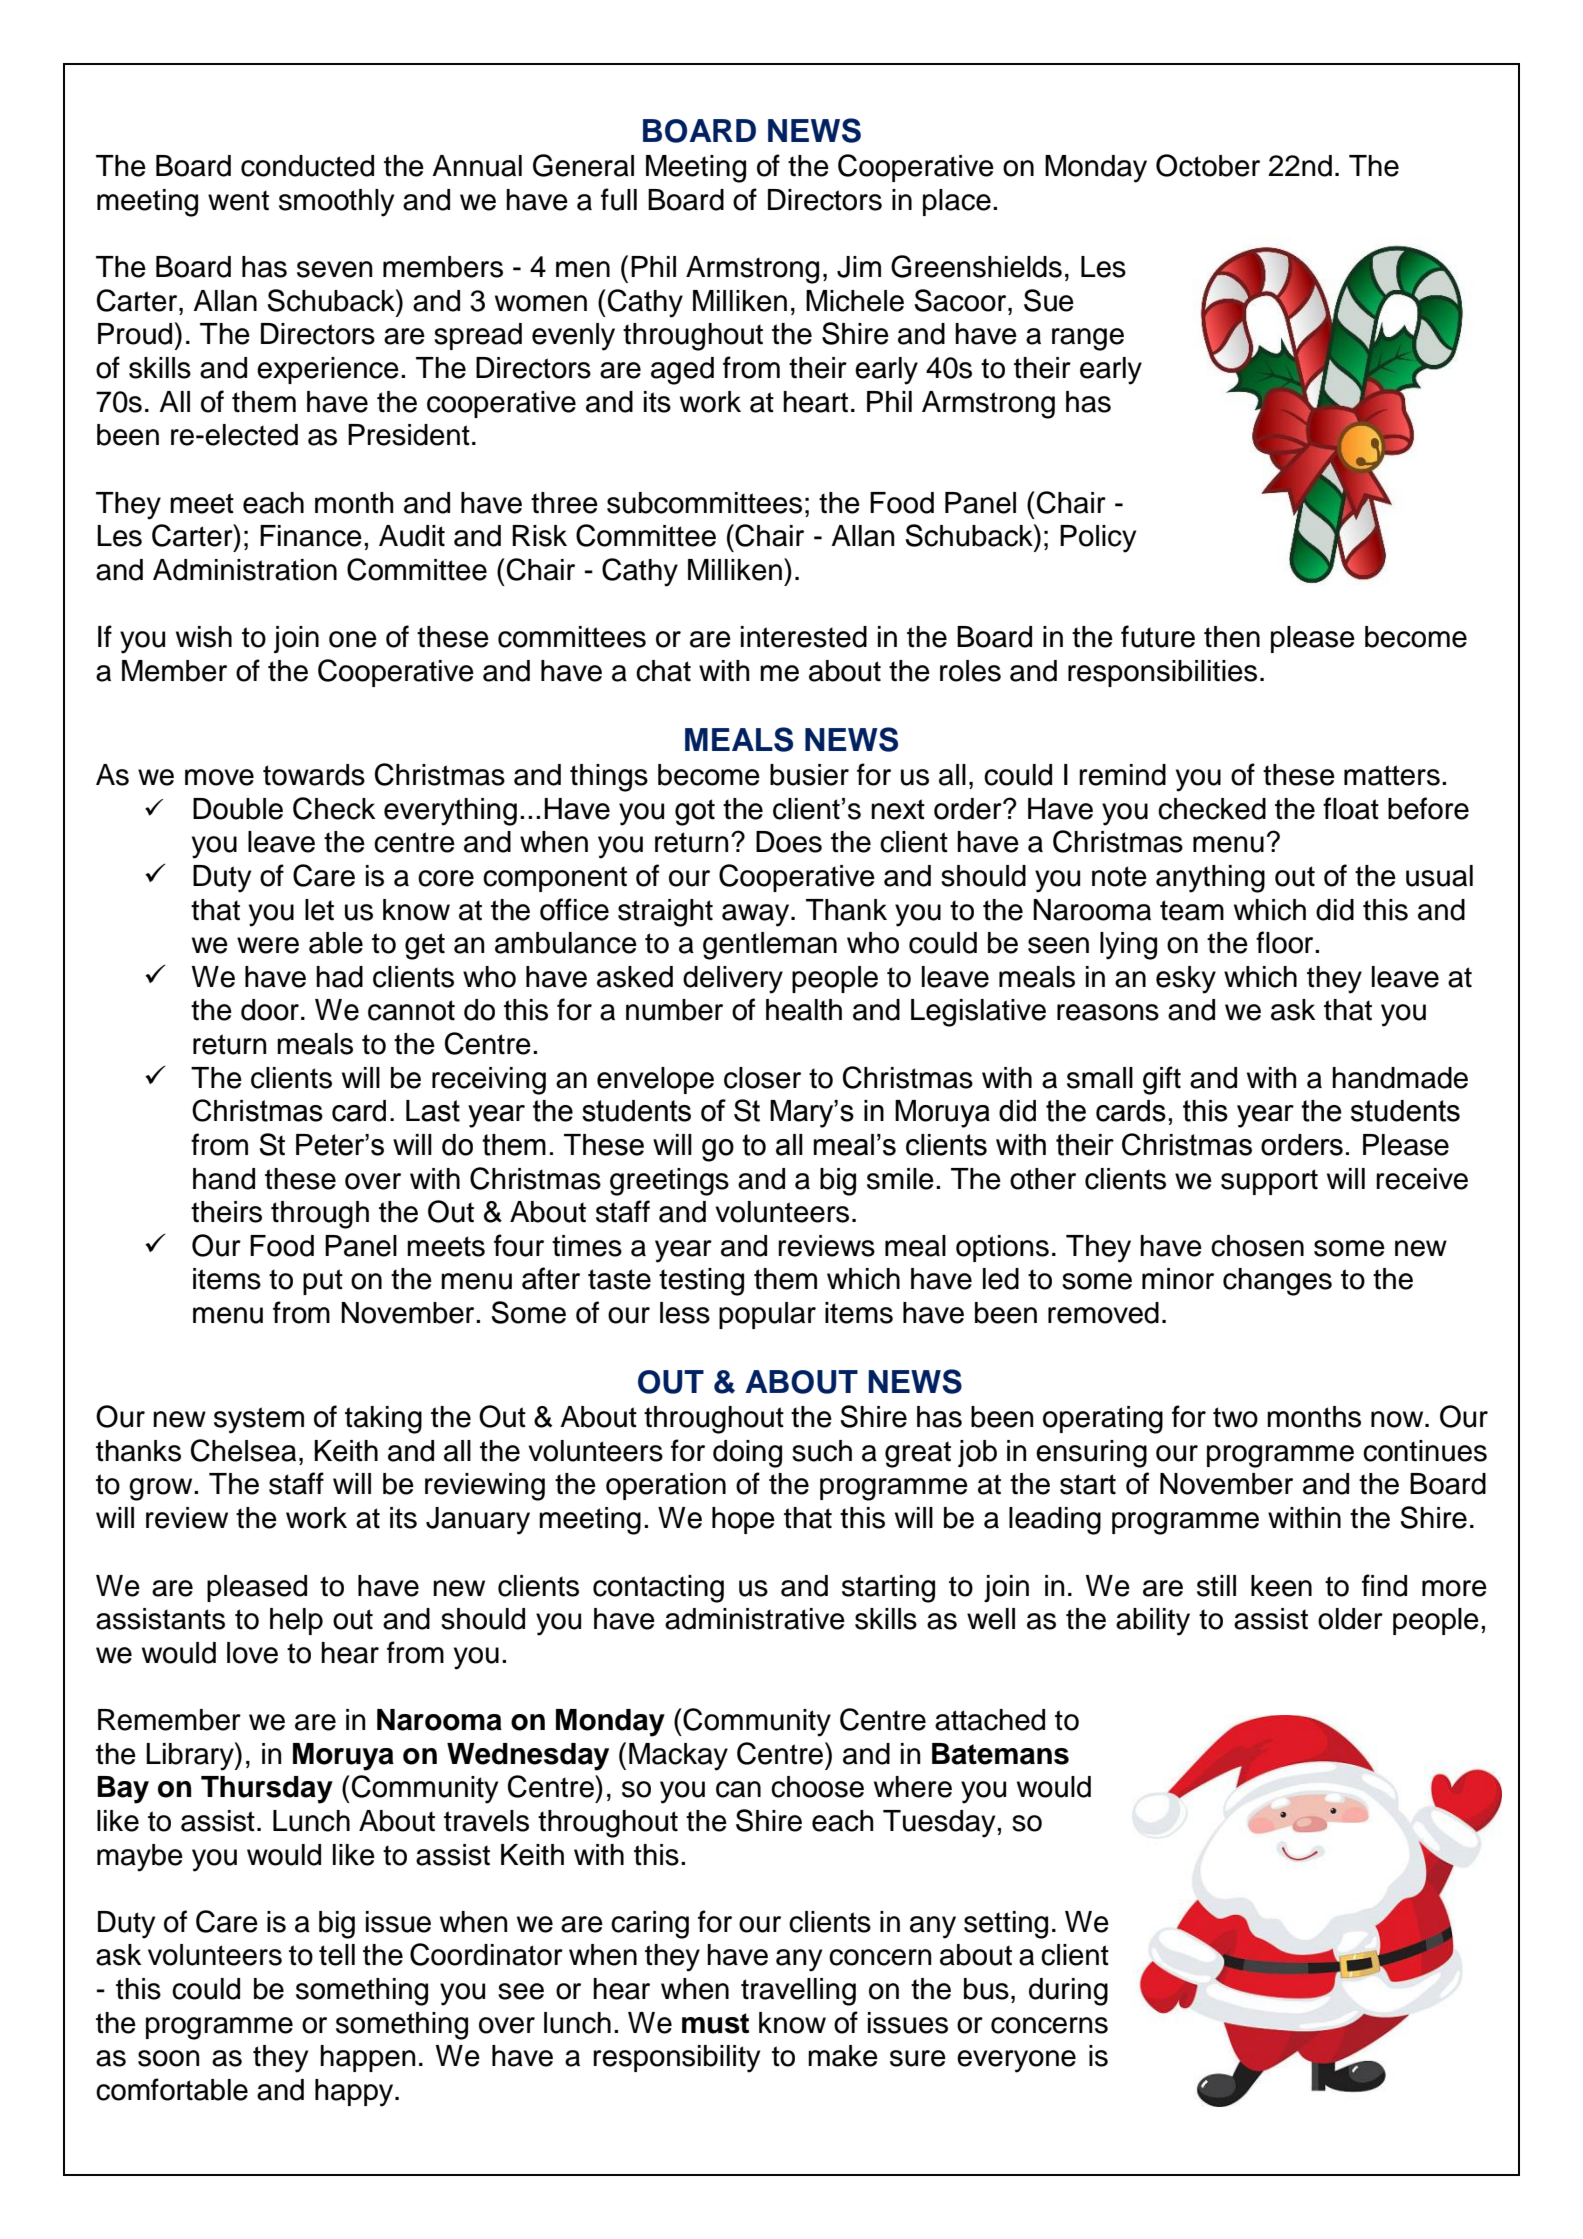 The width and height of the screenshot is (1583, 2239). Describe the element at coordinates (859, 267) in the screenshot. I see `Jim` at that location.
